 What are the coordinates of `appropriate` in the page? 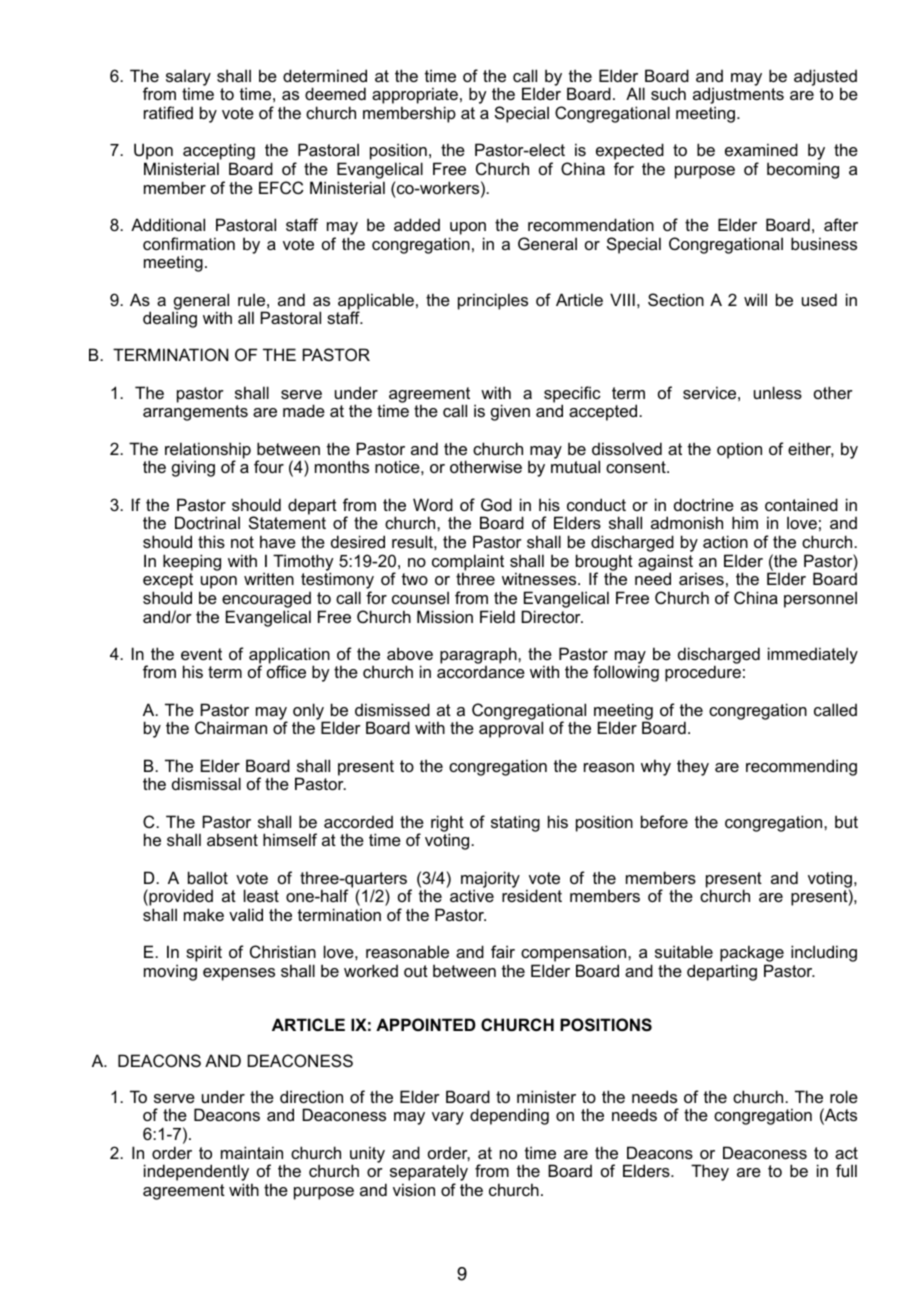 It's located at (415, 97).
